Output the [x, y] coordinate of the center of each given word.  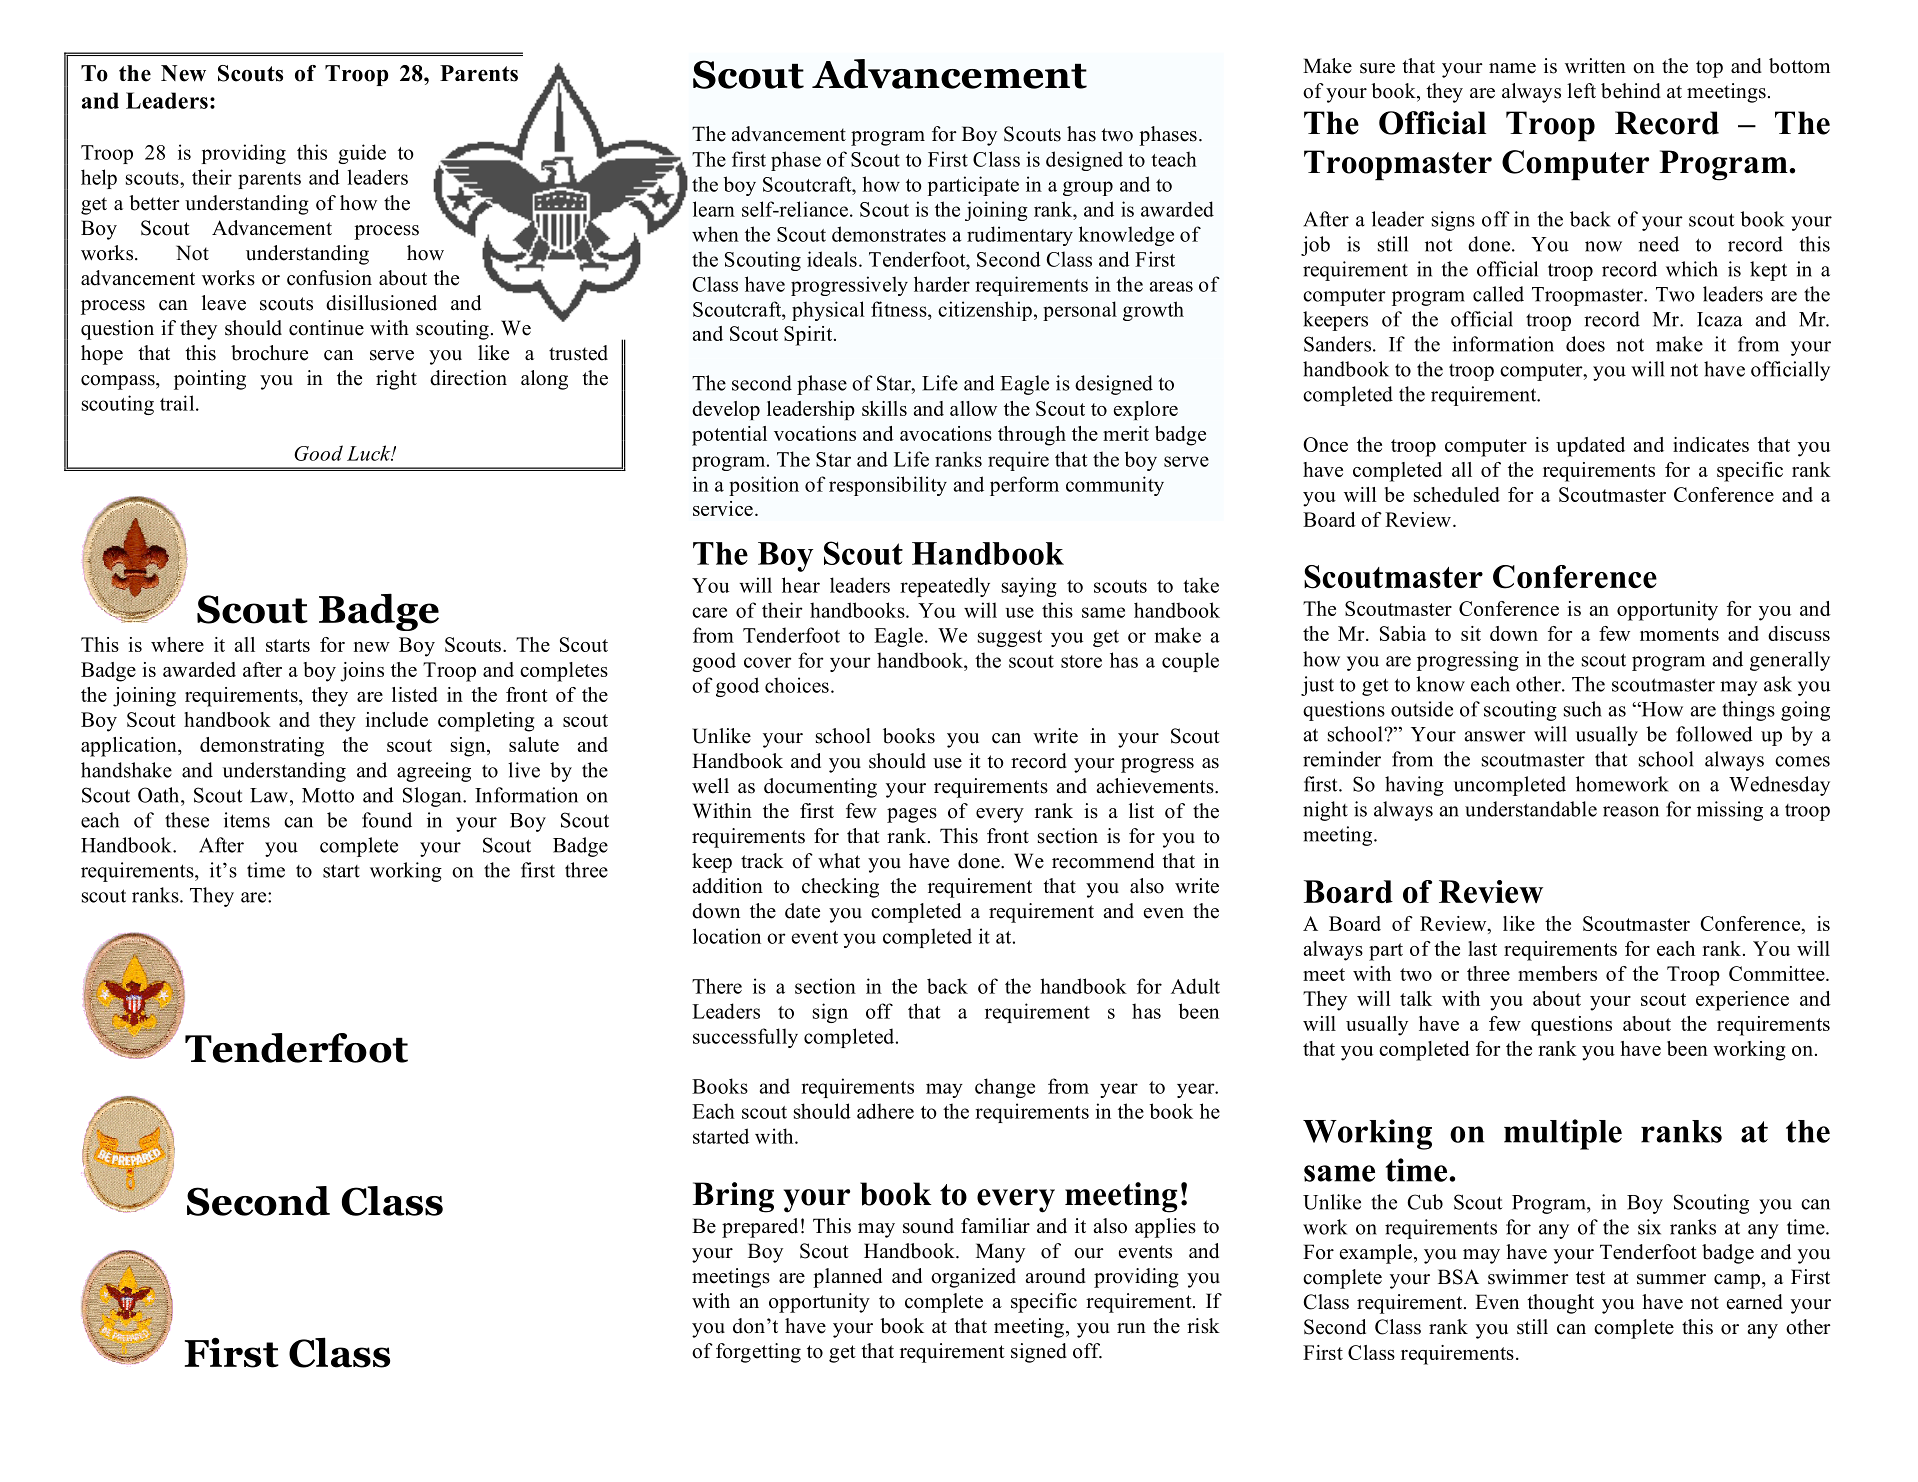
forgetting [758, 1353]
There [717, 986]
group [1088, 188]
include [396, 719]
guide [362, 154]
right [396, 380]
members [1557, 973]
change [1005, 1088]
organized [973, 1278]
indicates [1711, 444]
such [1583, 709]
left [1581, 91]
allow [973, 408]
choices [797, 685]
